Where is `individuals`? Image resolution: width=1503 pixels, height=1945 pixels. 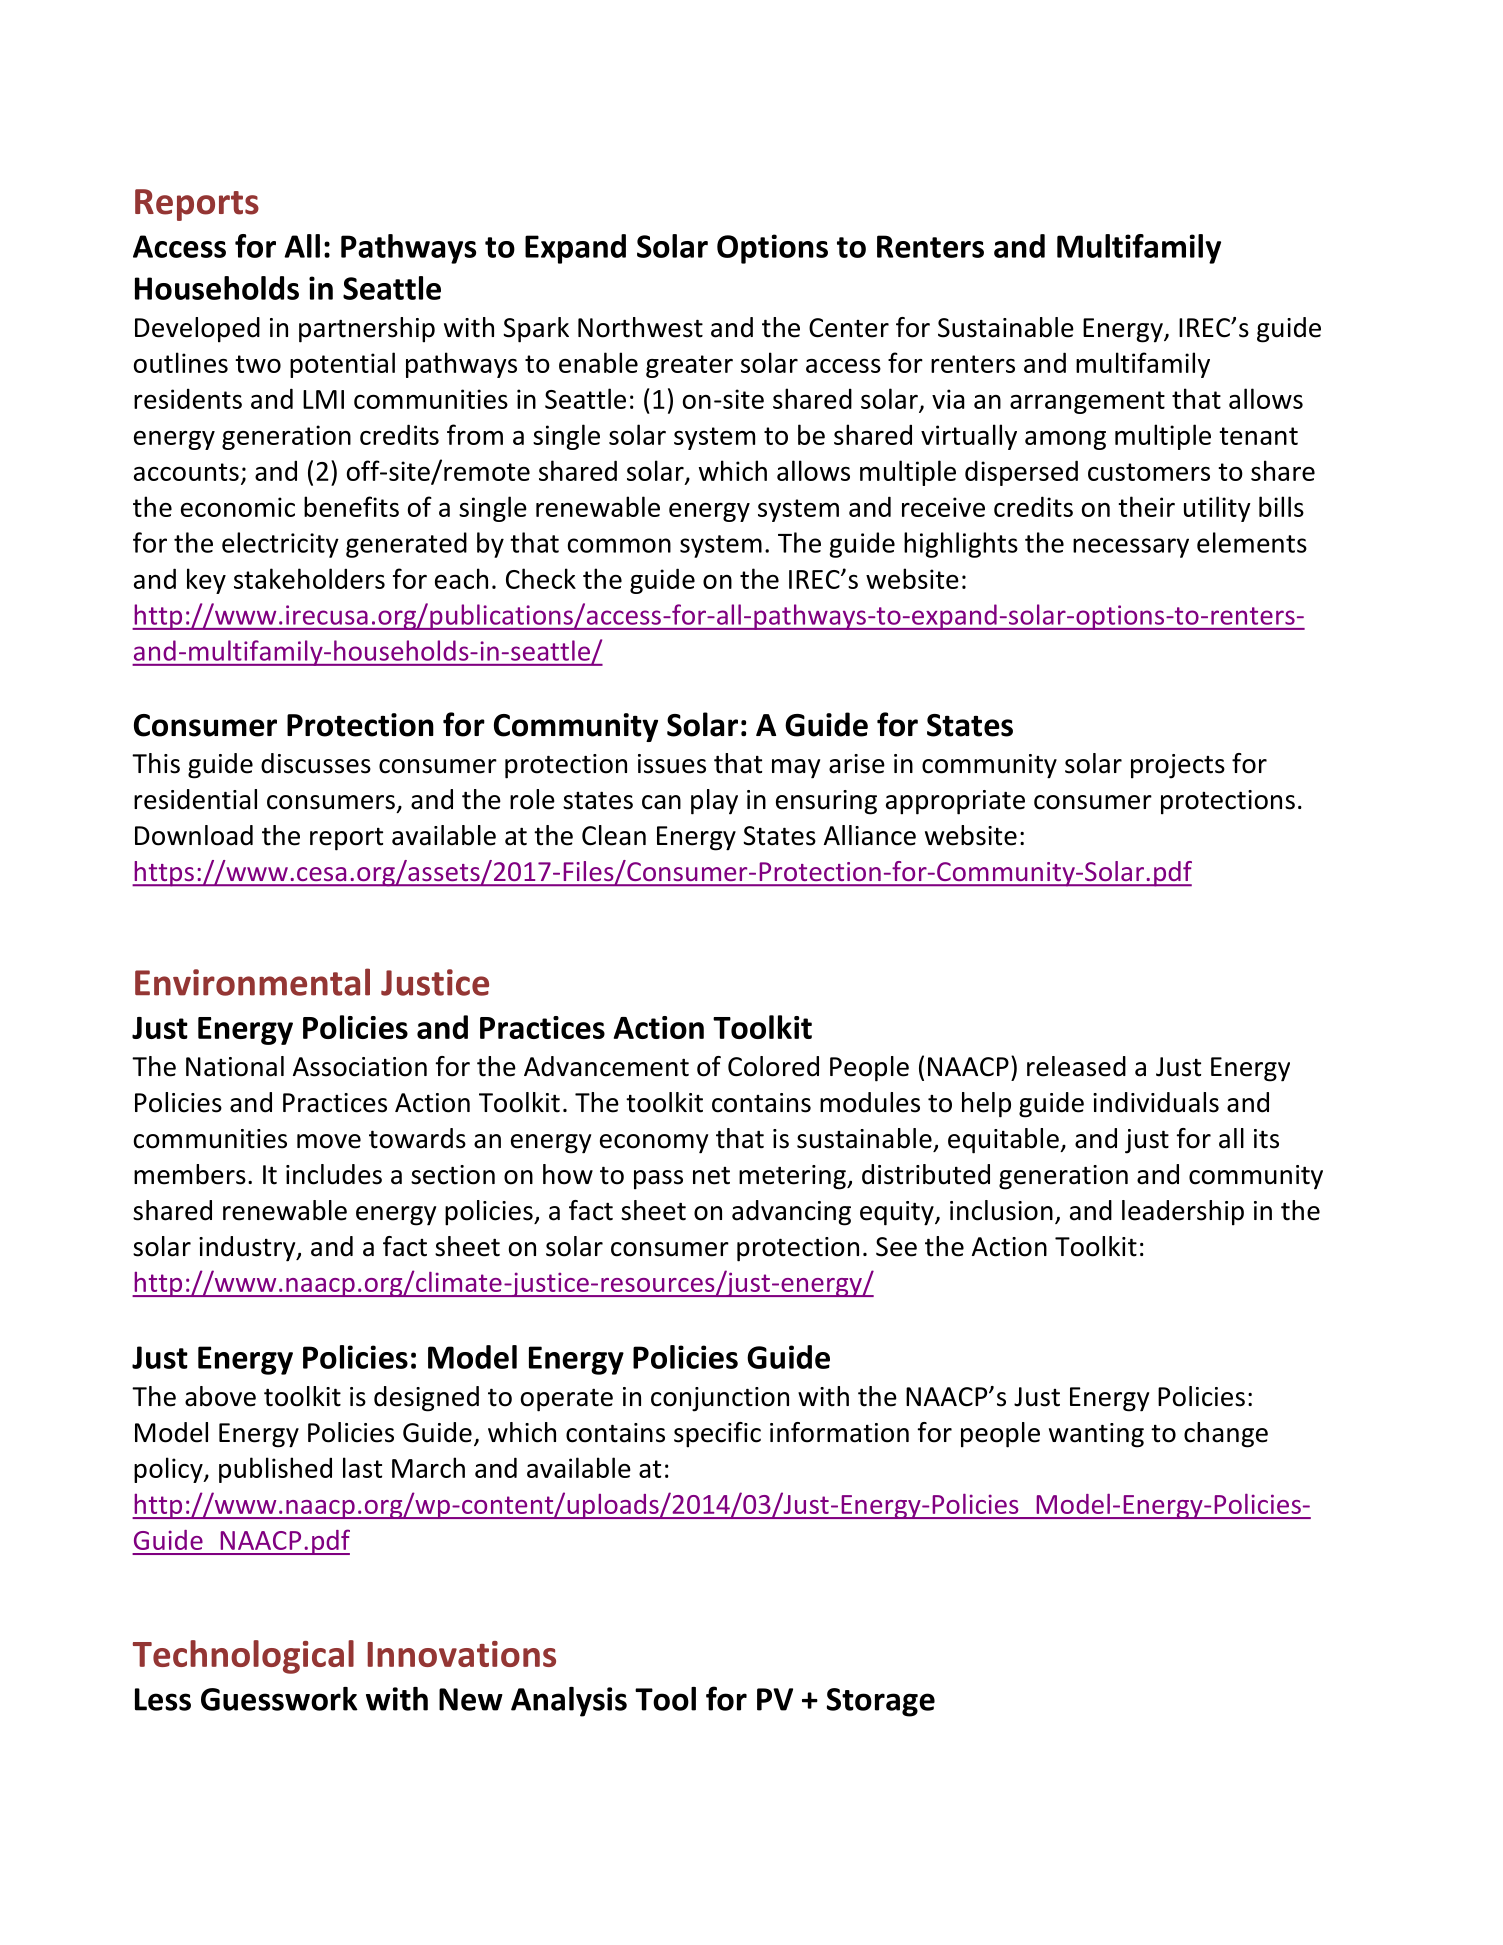 individuals is located at coordinates (1156, 1102).
